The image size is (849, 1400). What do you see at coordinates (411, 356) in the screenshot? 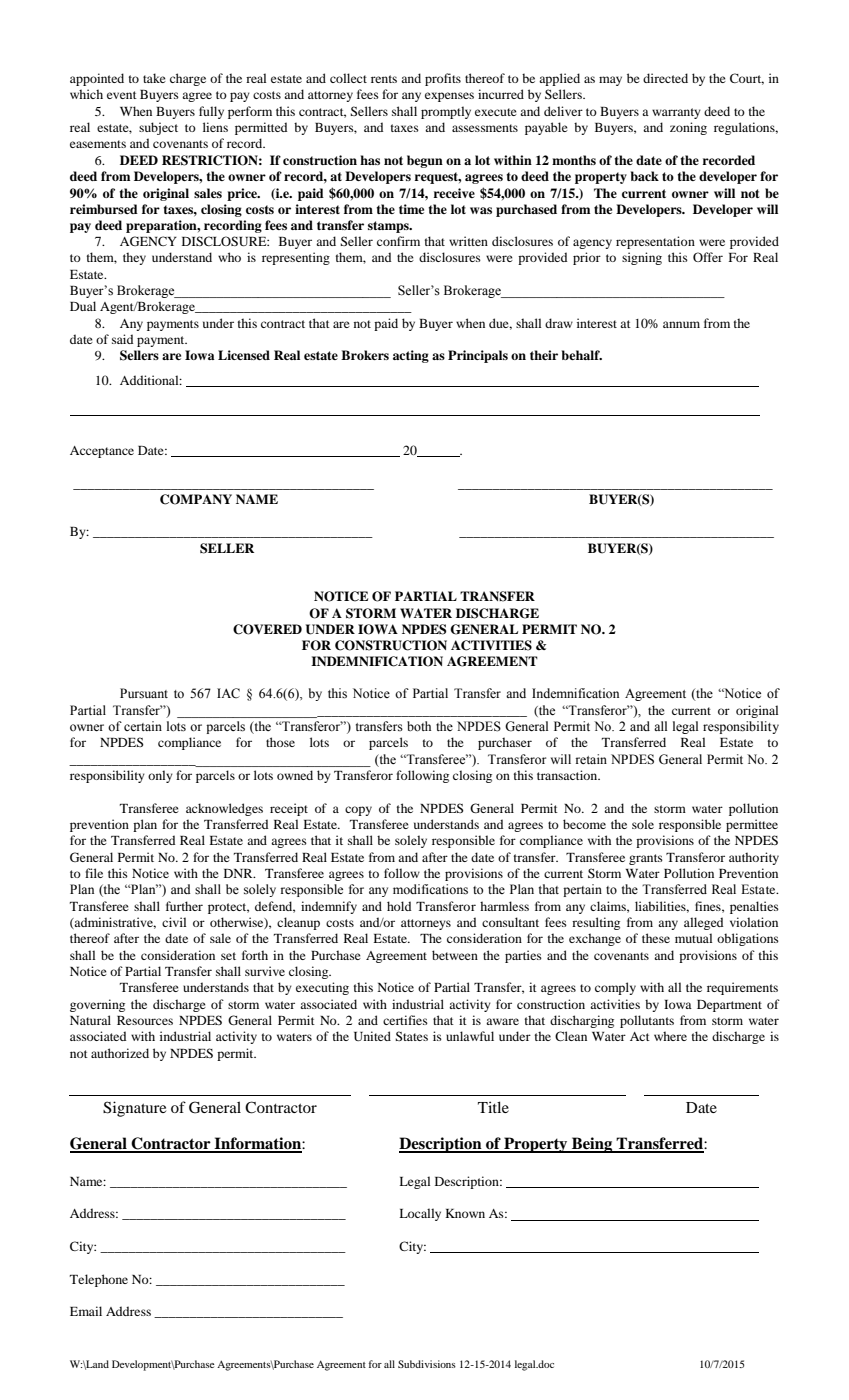
I see `acting` at bounding box center [411, 356].
